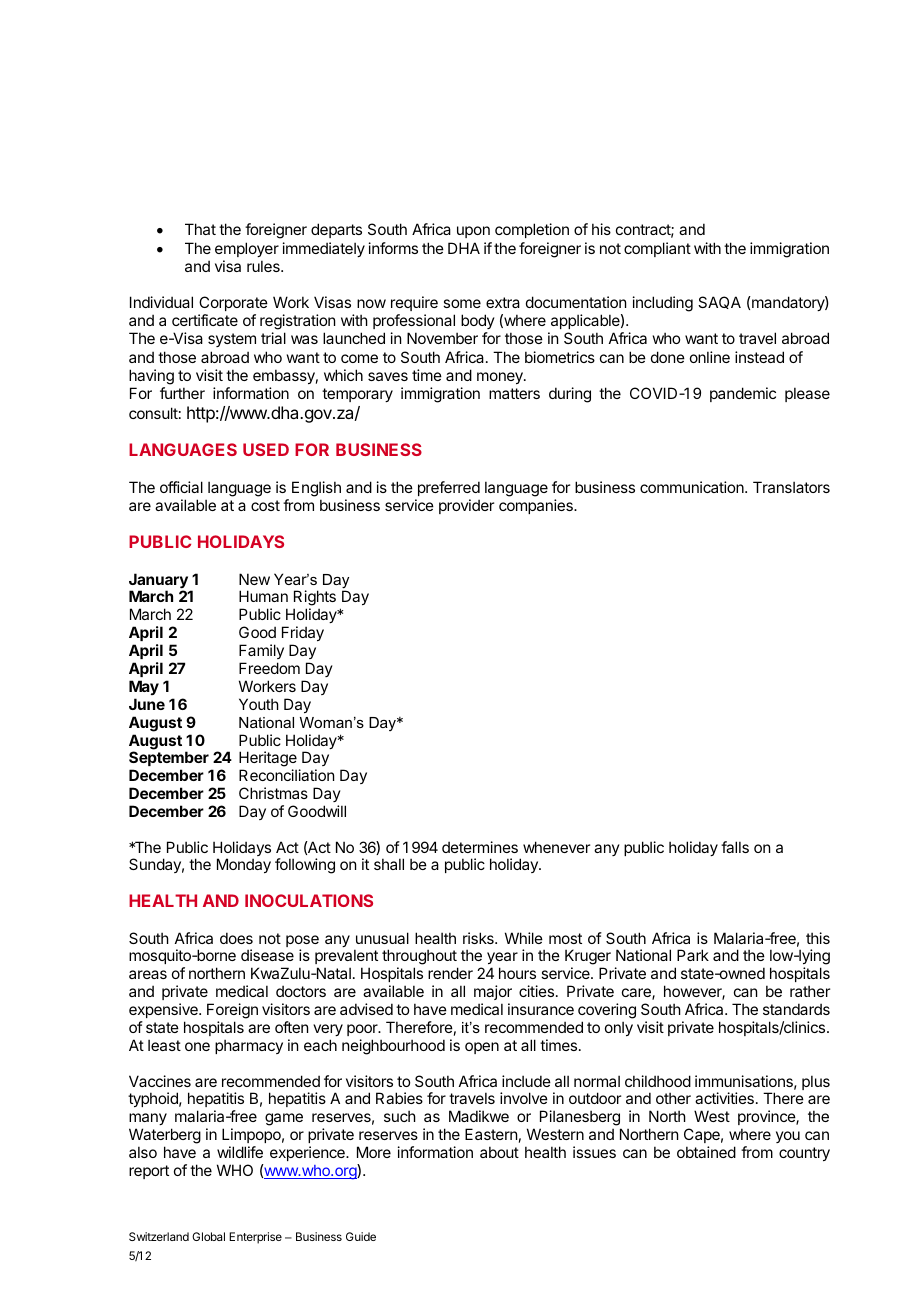  What do you see at coordinates (657, 249) in the screenshot?
I see `compliant` at bounding box center [657, 249].
